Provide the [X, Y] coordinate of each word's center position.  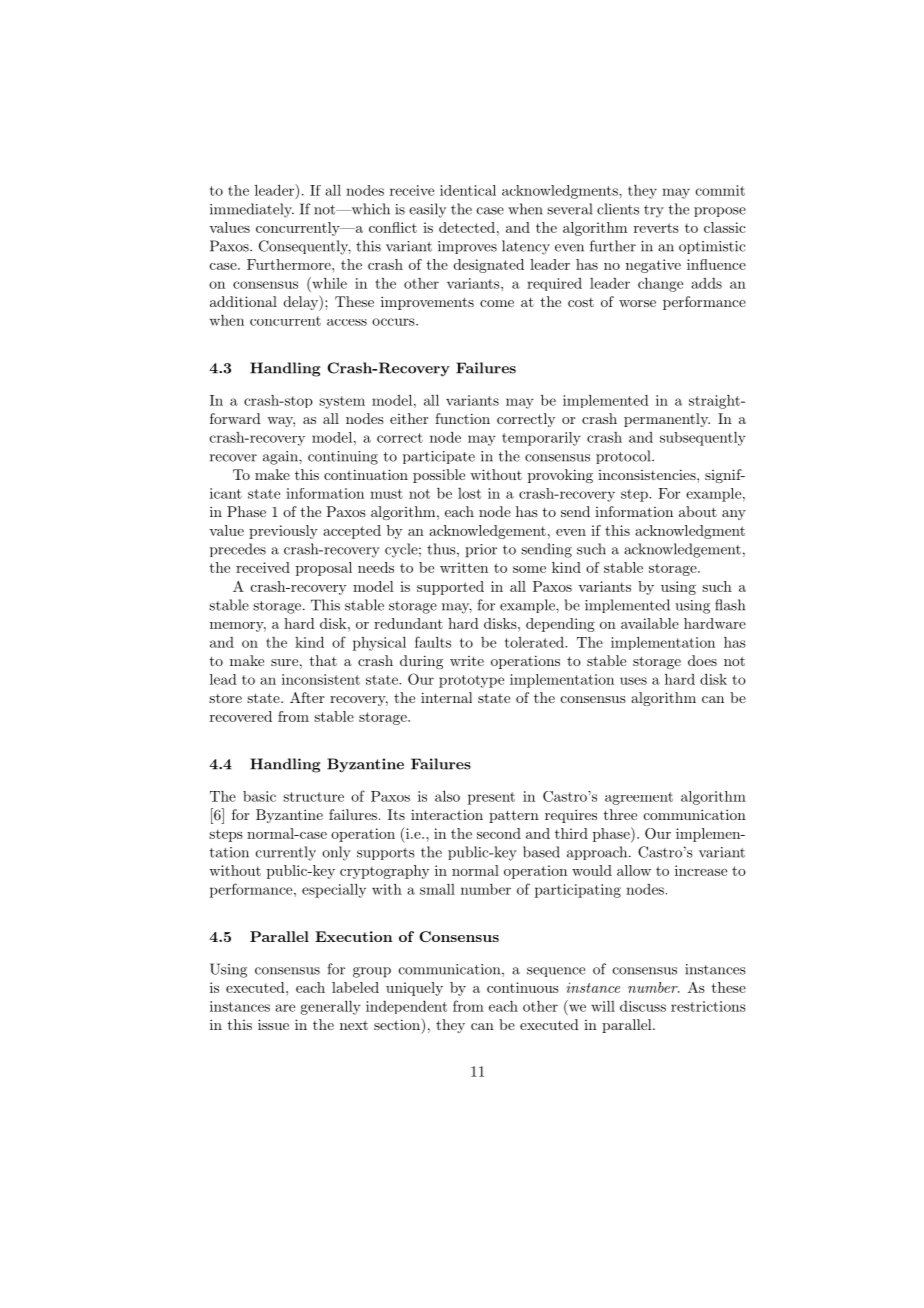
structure [313, 797]
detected [467, 227]
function [462, 418]
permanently [667, 420]
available [650, 623]
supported [450, 588]
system [342, 402]
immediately [252, 210]
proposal [324, 569]
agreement [639, 798]
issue [273, 1024]
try [654, 211]
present [491, 798]
